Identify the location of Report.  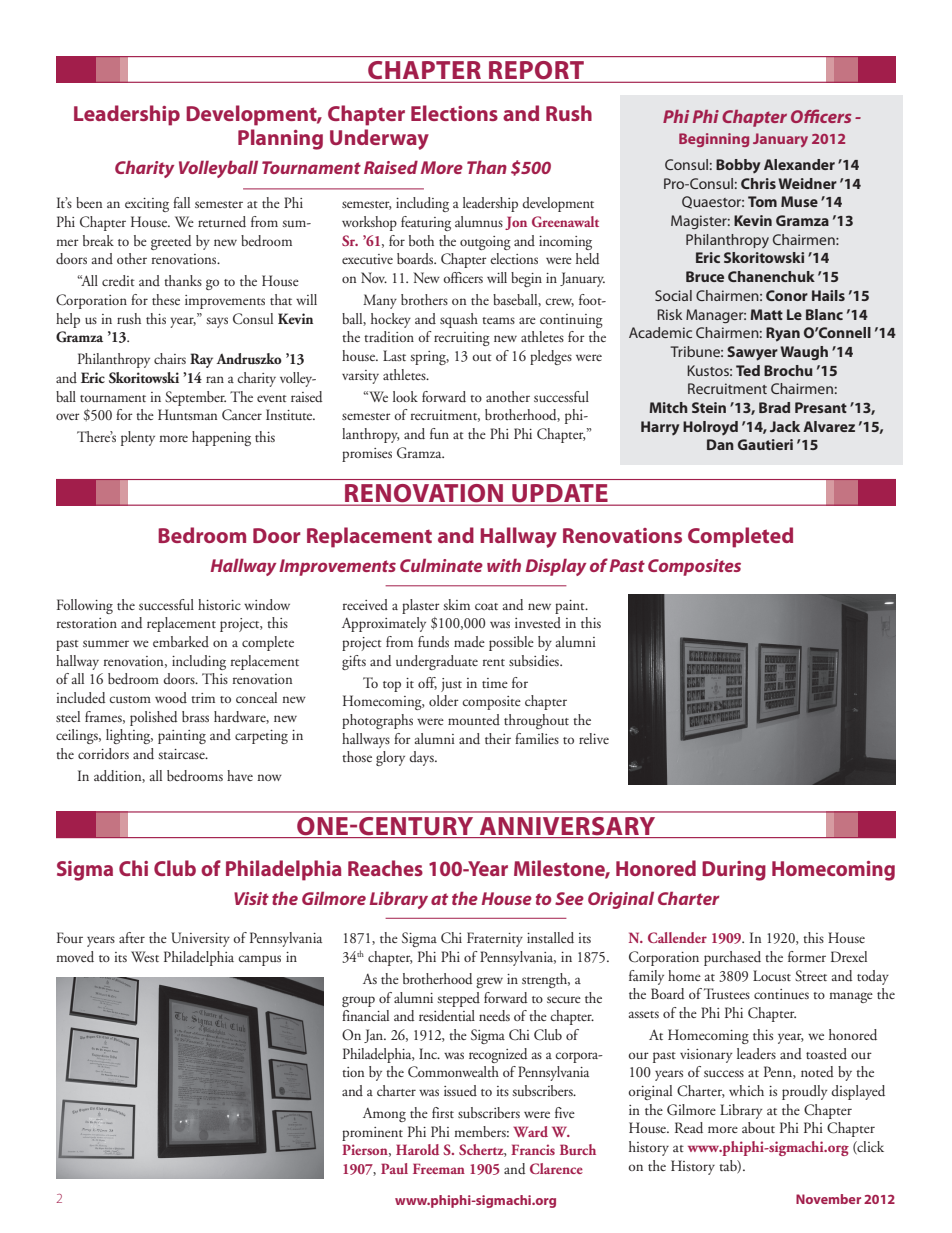
(536, 70).
